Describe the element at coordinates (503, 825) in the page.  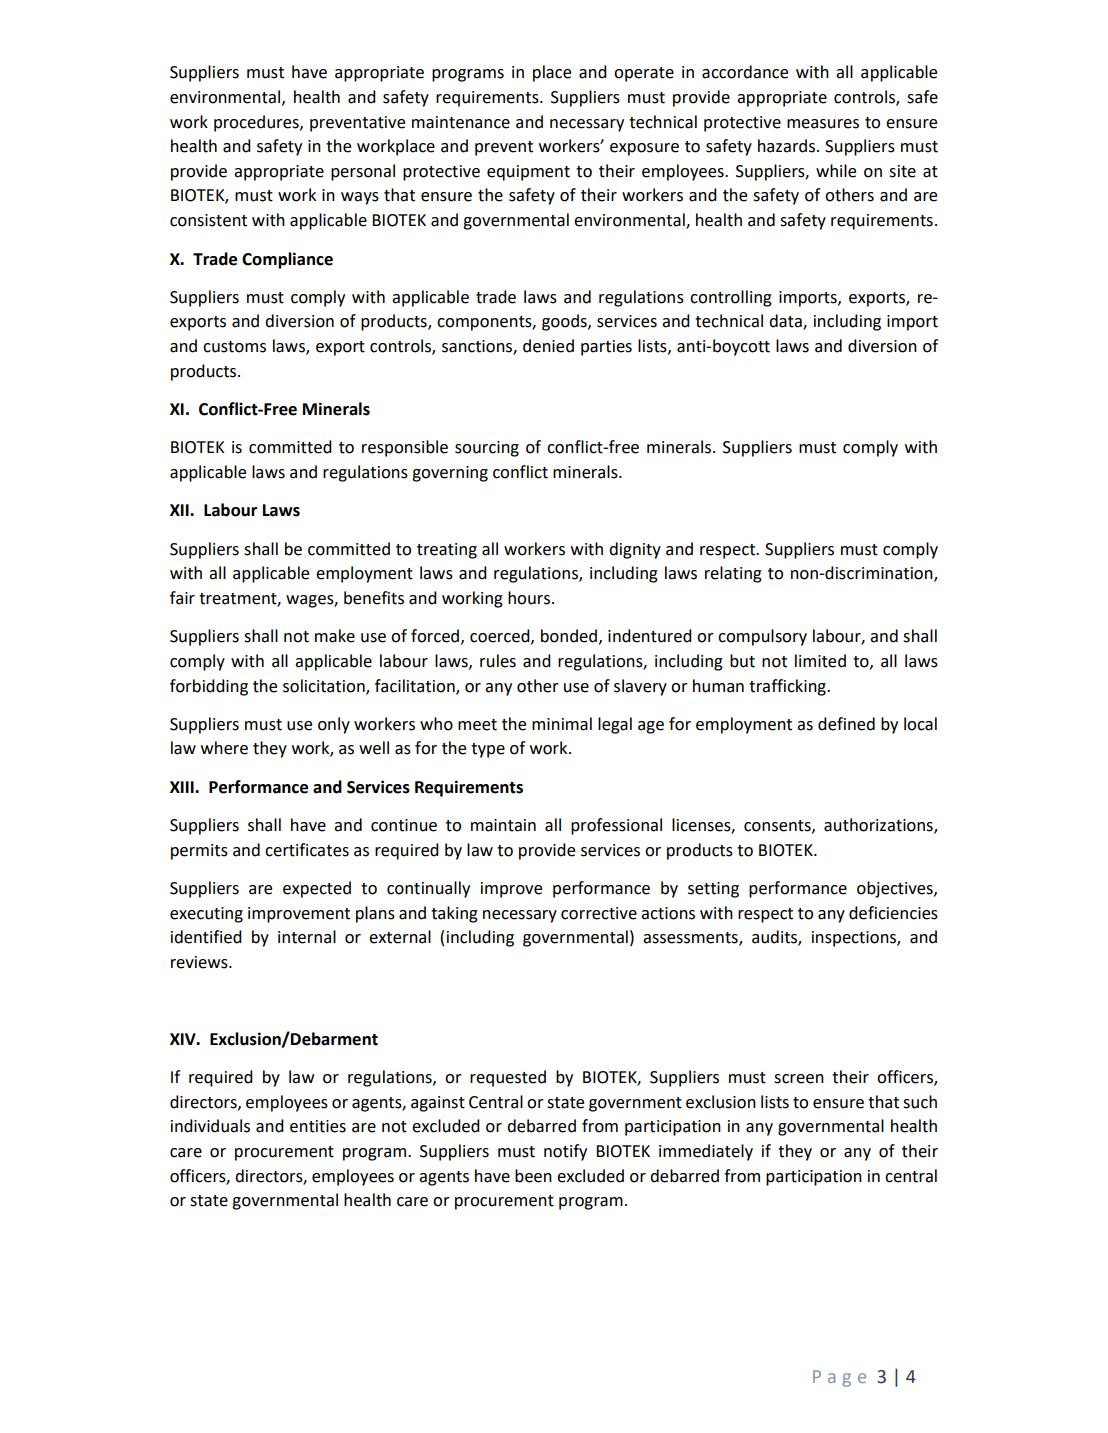
I see `maintain` at that location.
